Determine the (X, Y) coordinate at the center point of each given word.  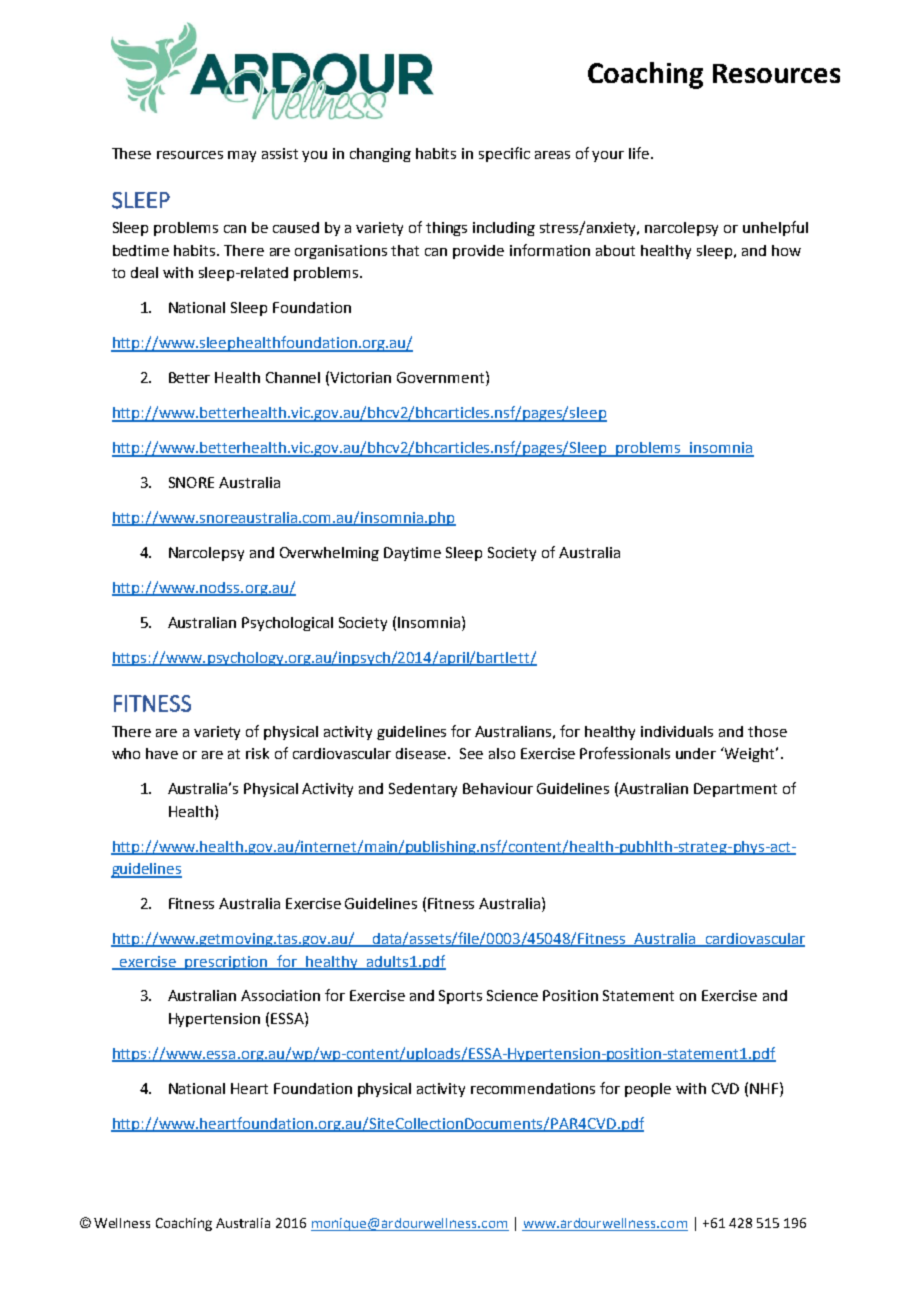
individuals (677, 731)
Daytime (412, 554)
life (640, 153)
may (242, 156)
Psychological (287, 624)
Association (280, 995)
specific (504, 154)
